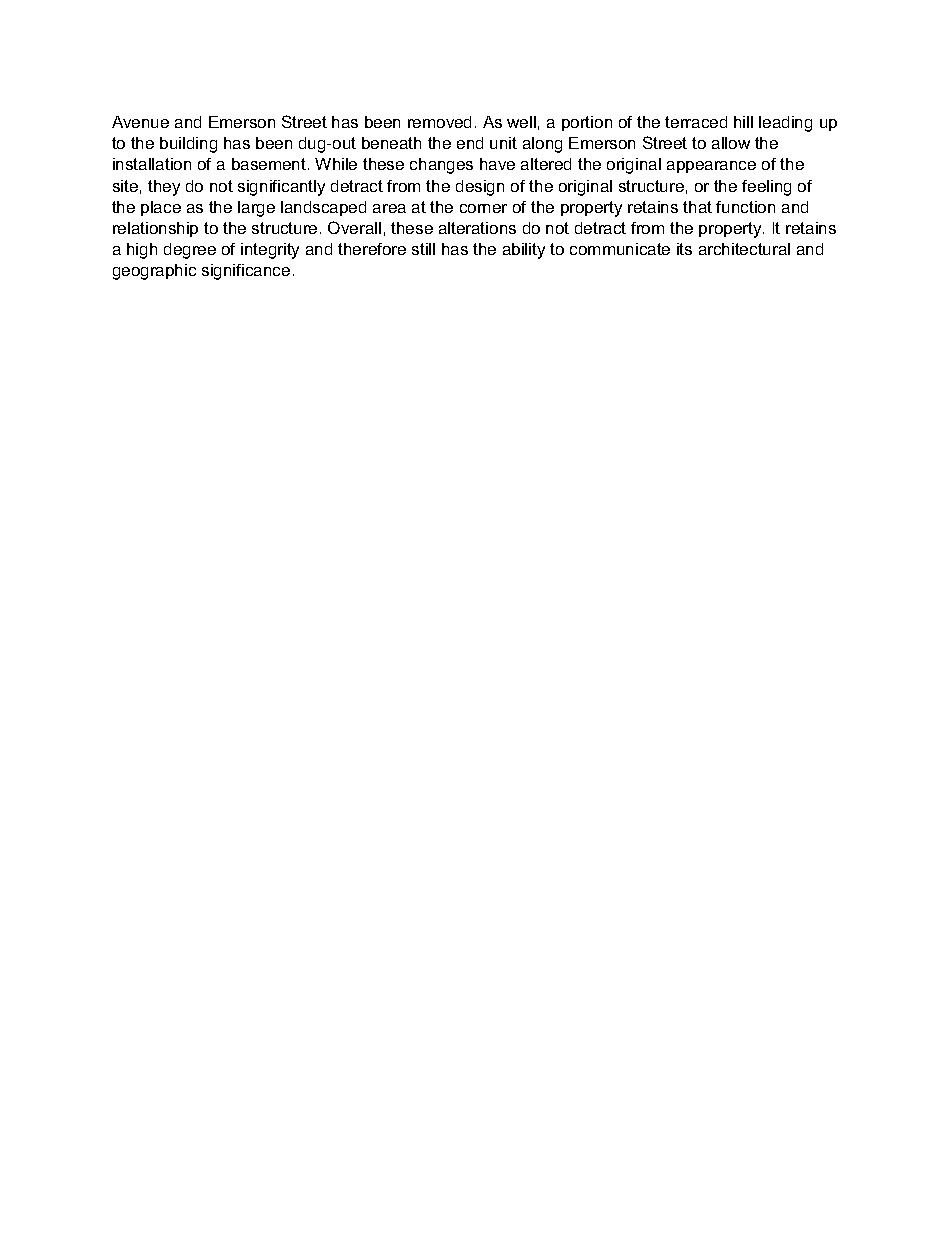 The image size is (952, 1233). What do you see at coordinates (140, 122) in the screenshot?
I see `Avenue` at bounding box center [140, 122].
